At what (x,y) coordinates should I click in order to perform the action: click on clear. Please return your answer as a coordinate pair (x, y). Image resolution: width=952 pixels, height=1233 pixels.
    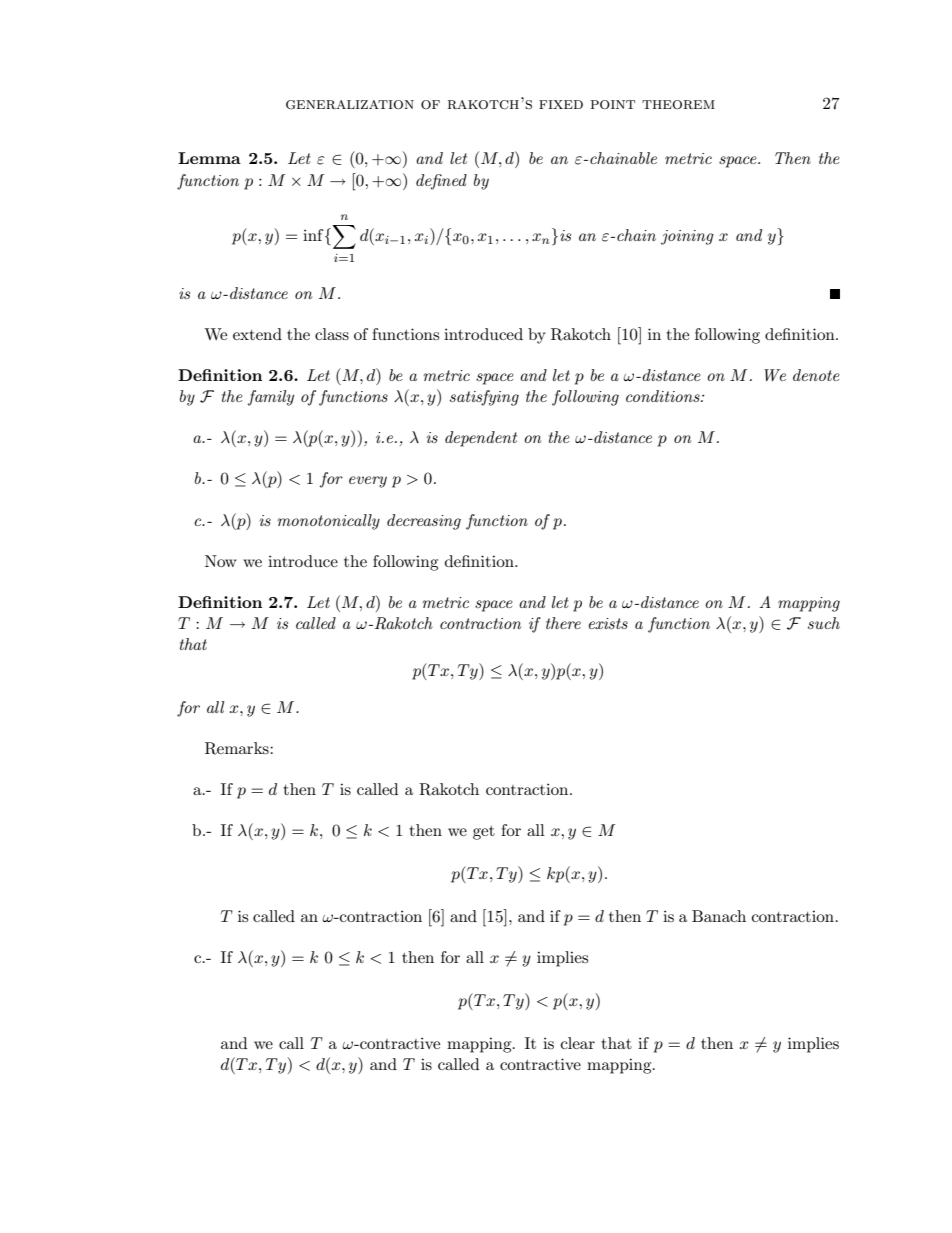
    Looking at the image, I should click on (578, 1043).
